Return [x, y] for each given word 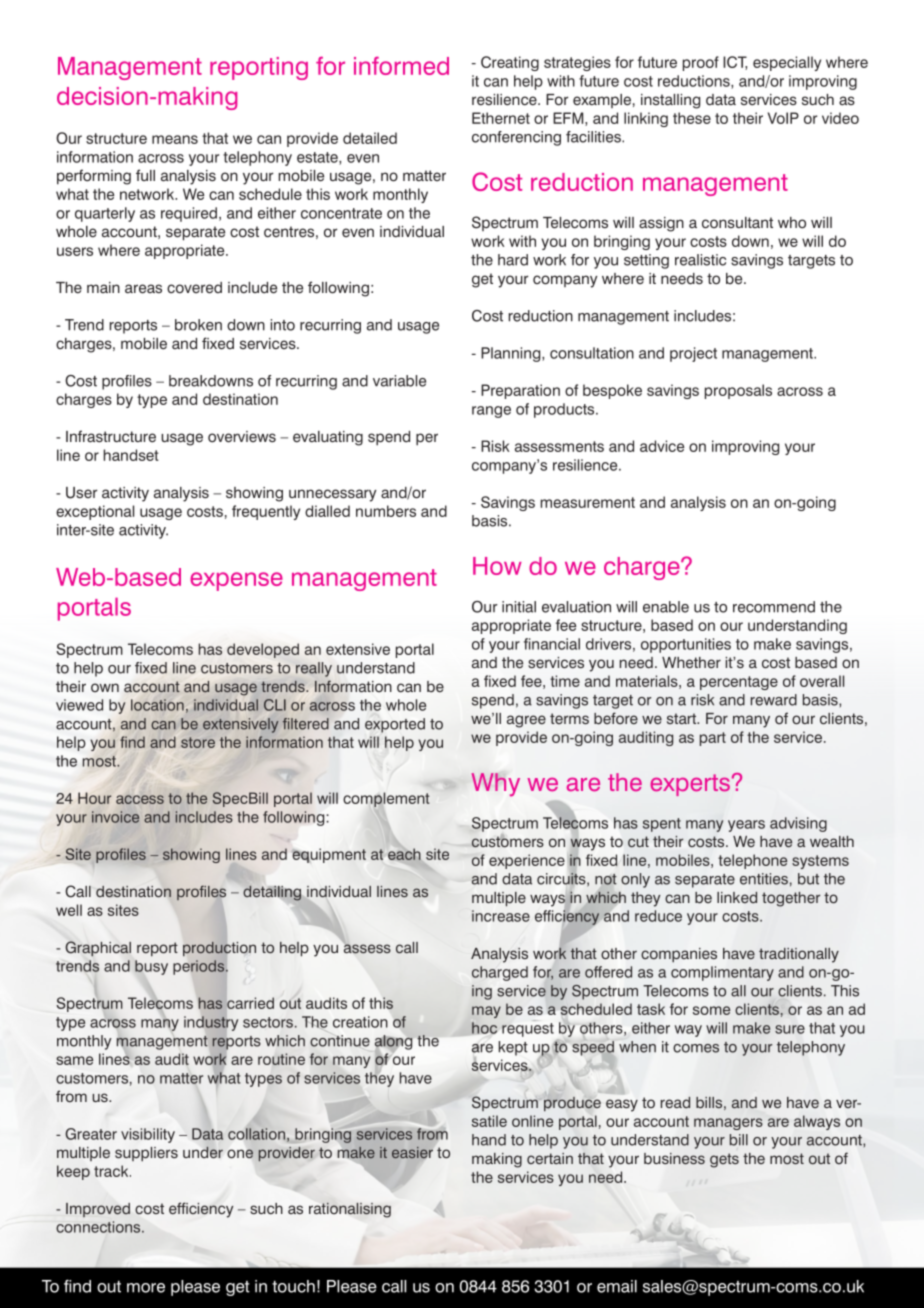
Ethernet [501, 118]
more [146, 1288]
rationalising [350, 1210]
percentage [739, 683]
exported [395, 725]
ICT [735, 63]
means [175, 139]
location [157, 705]
